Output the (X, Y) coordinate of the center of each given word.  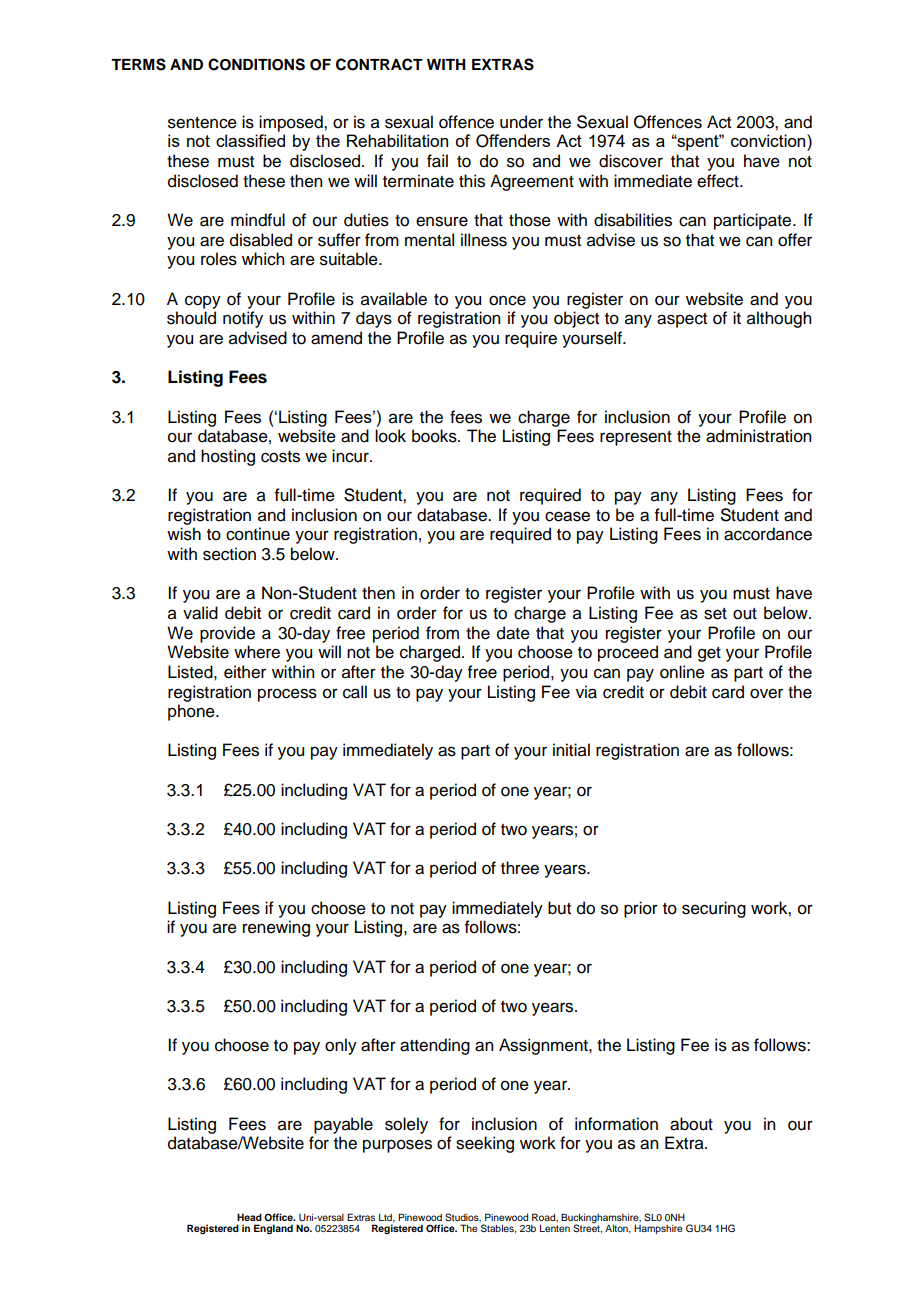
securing (714, 909)
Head (249, 1217)
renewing (276, 928)
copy (203, 302)
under (521, 122)
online (682, 672)
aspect (682, 320)
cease (567, 516)
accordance (768, 534)
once (507, 300)
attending (435, 1046)
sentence (202, 123)
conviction (769, 140)
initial (571, 750)
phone (192, 712)
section (229, 554)
